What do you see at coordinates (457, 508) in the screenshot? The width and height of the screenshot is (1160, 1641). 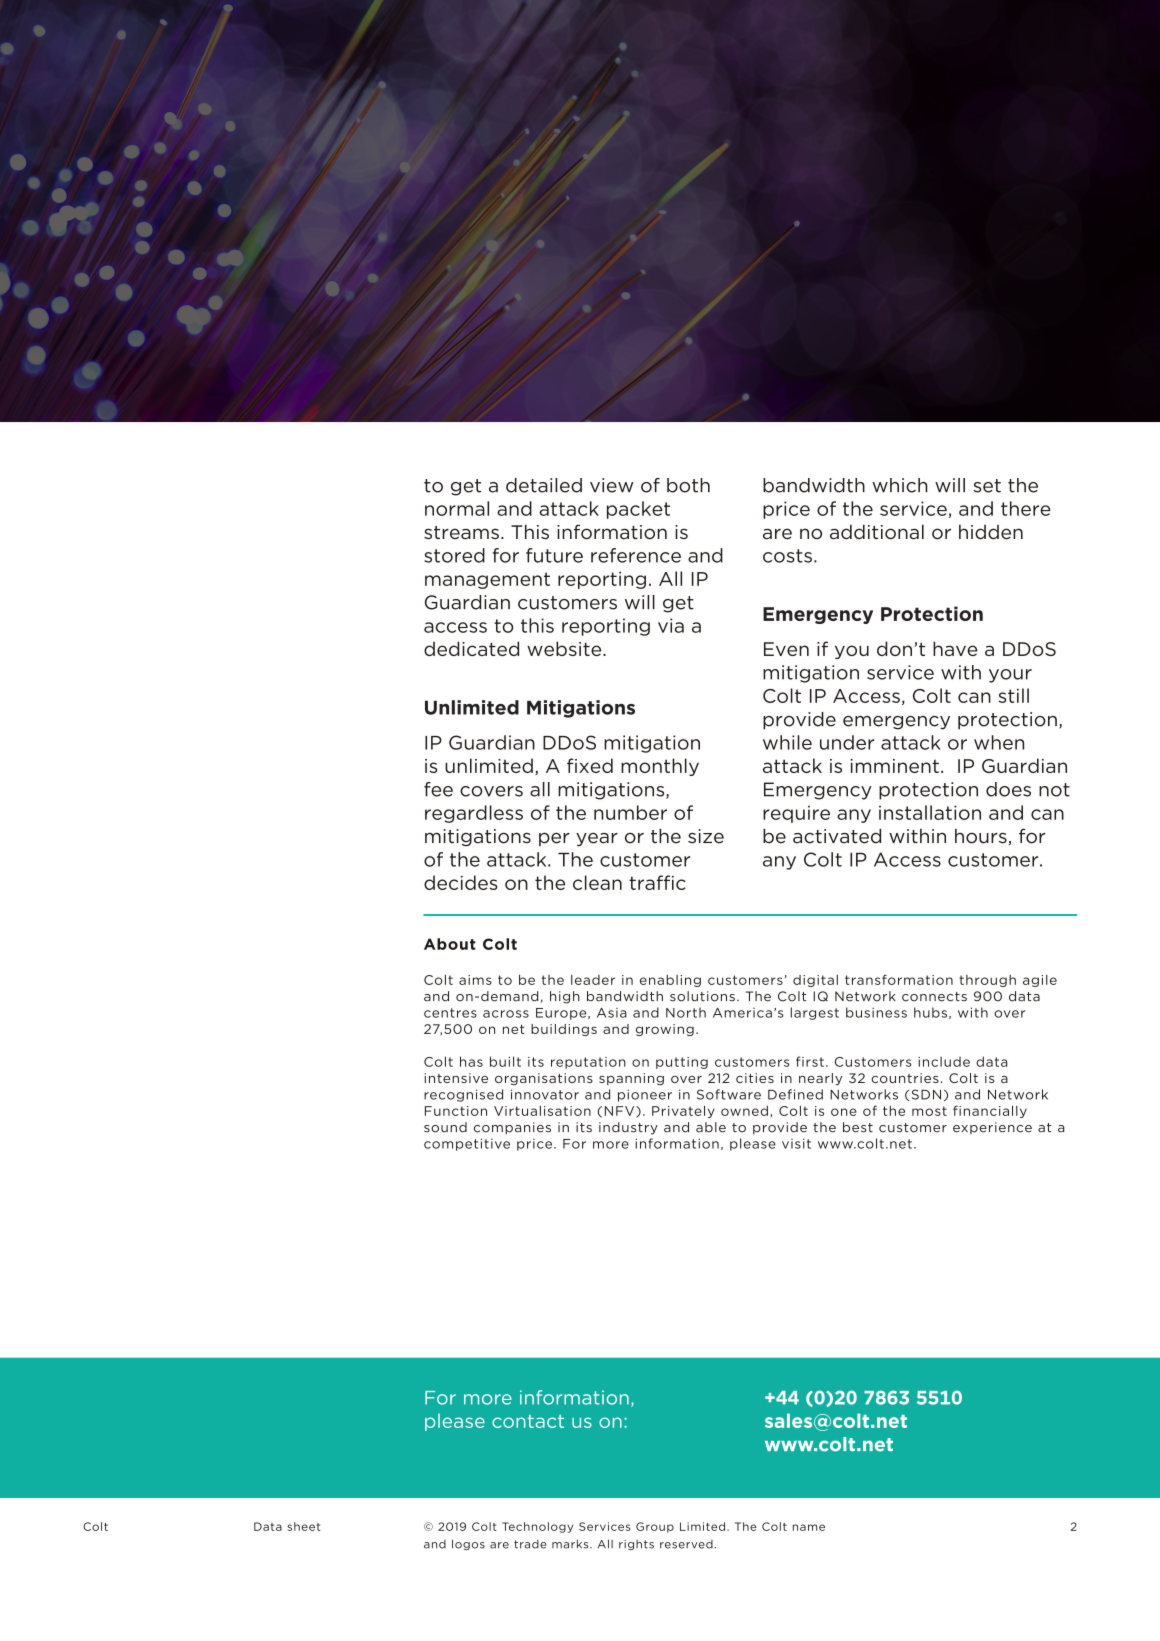 I see `normal` at bounding box center [457, 508].
